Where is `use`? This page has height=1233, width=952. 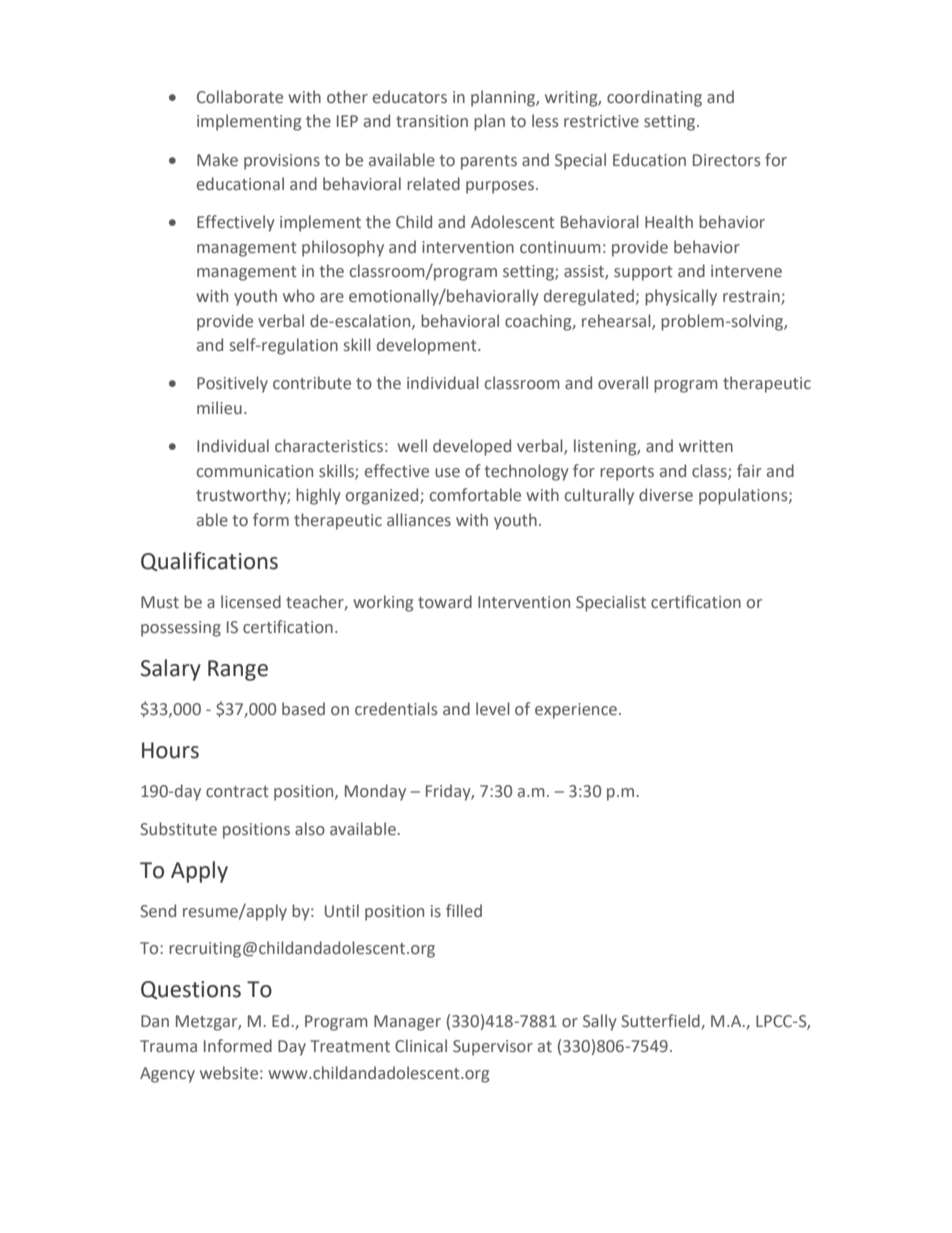 use is located at coordinates (447, 473).
